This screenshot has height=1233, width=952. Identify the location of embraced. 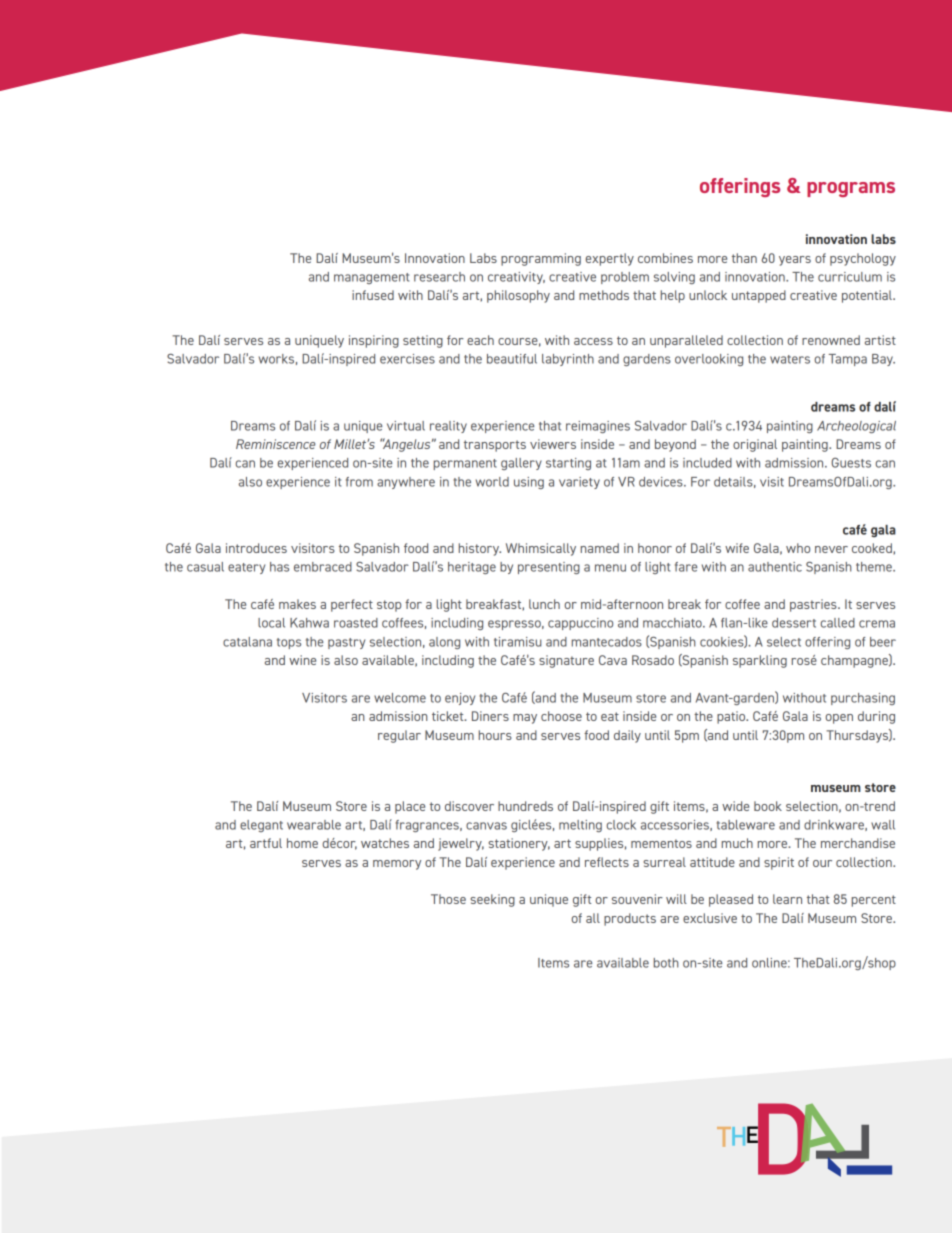
(323, 567).
